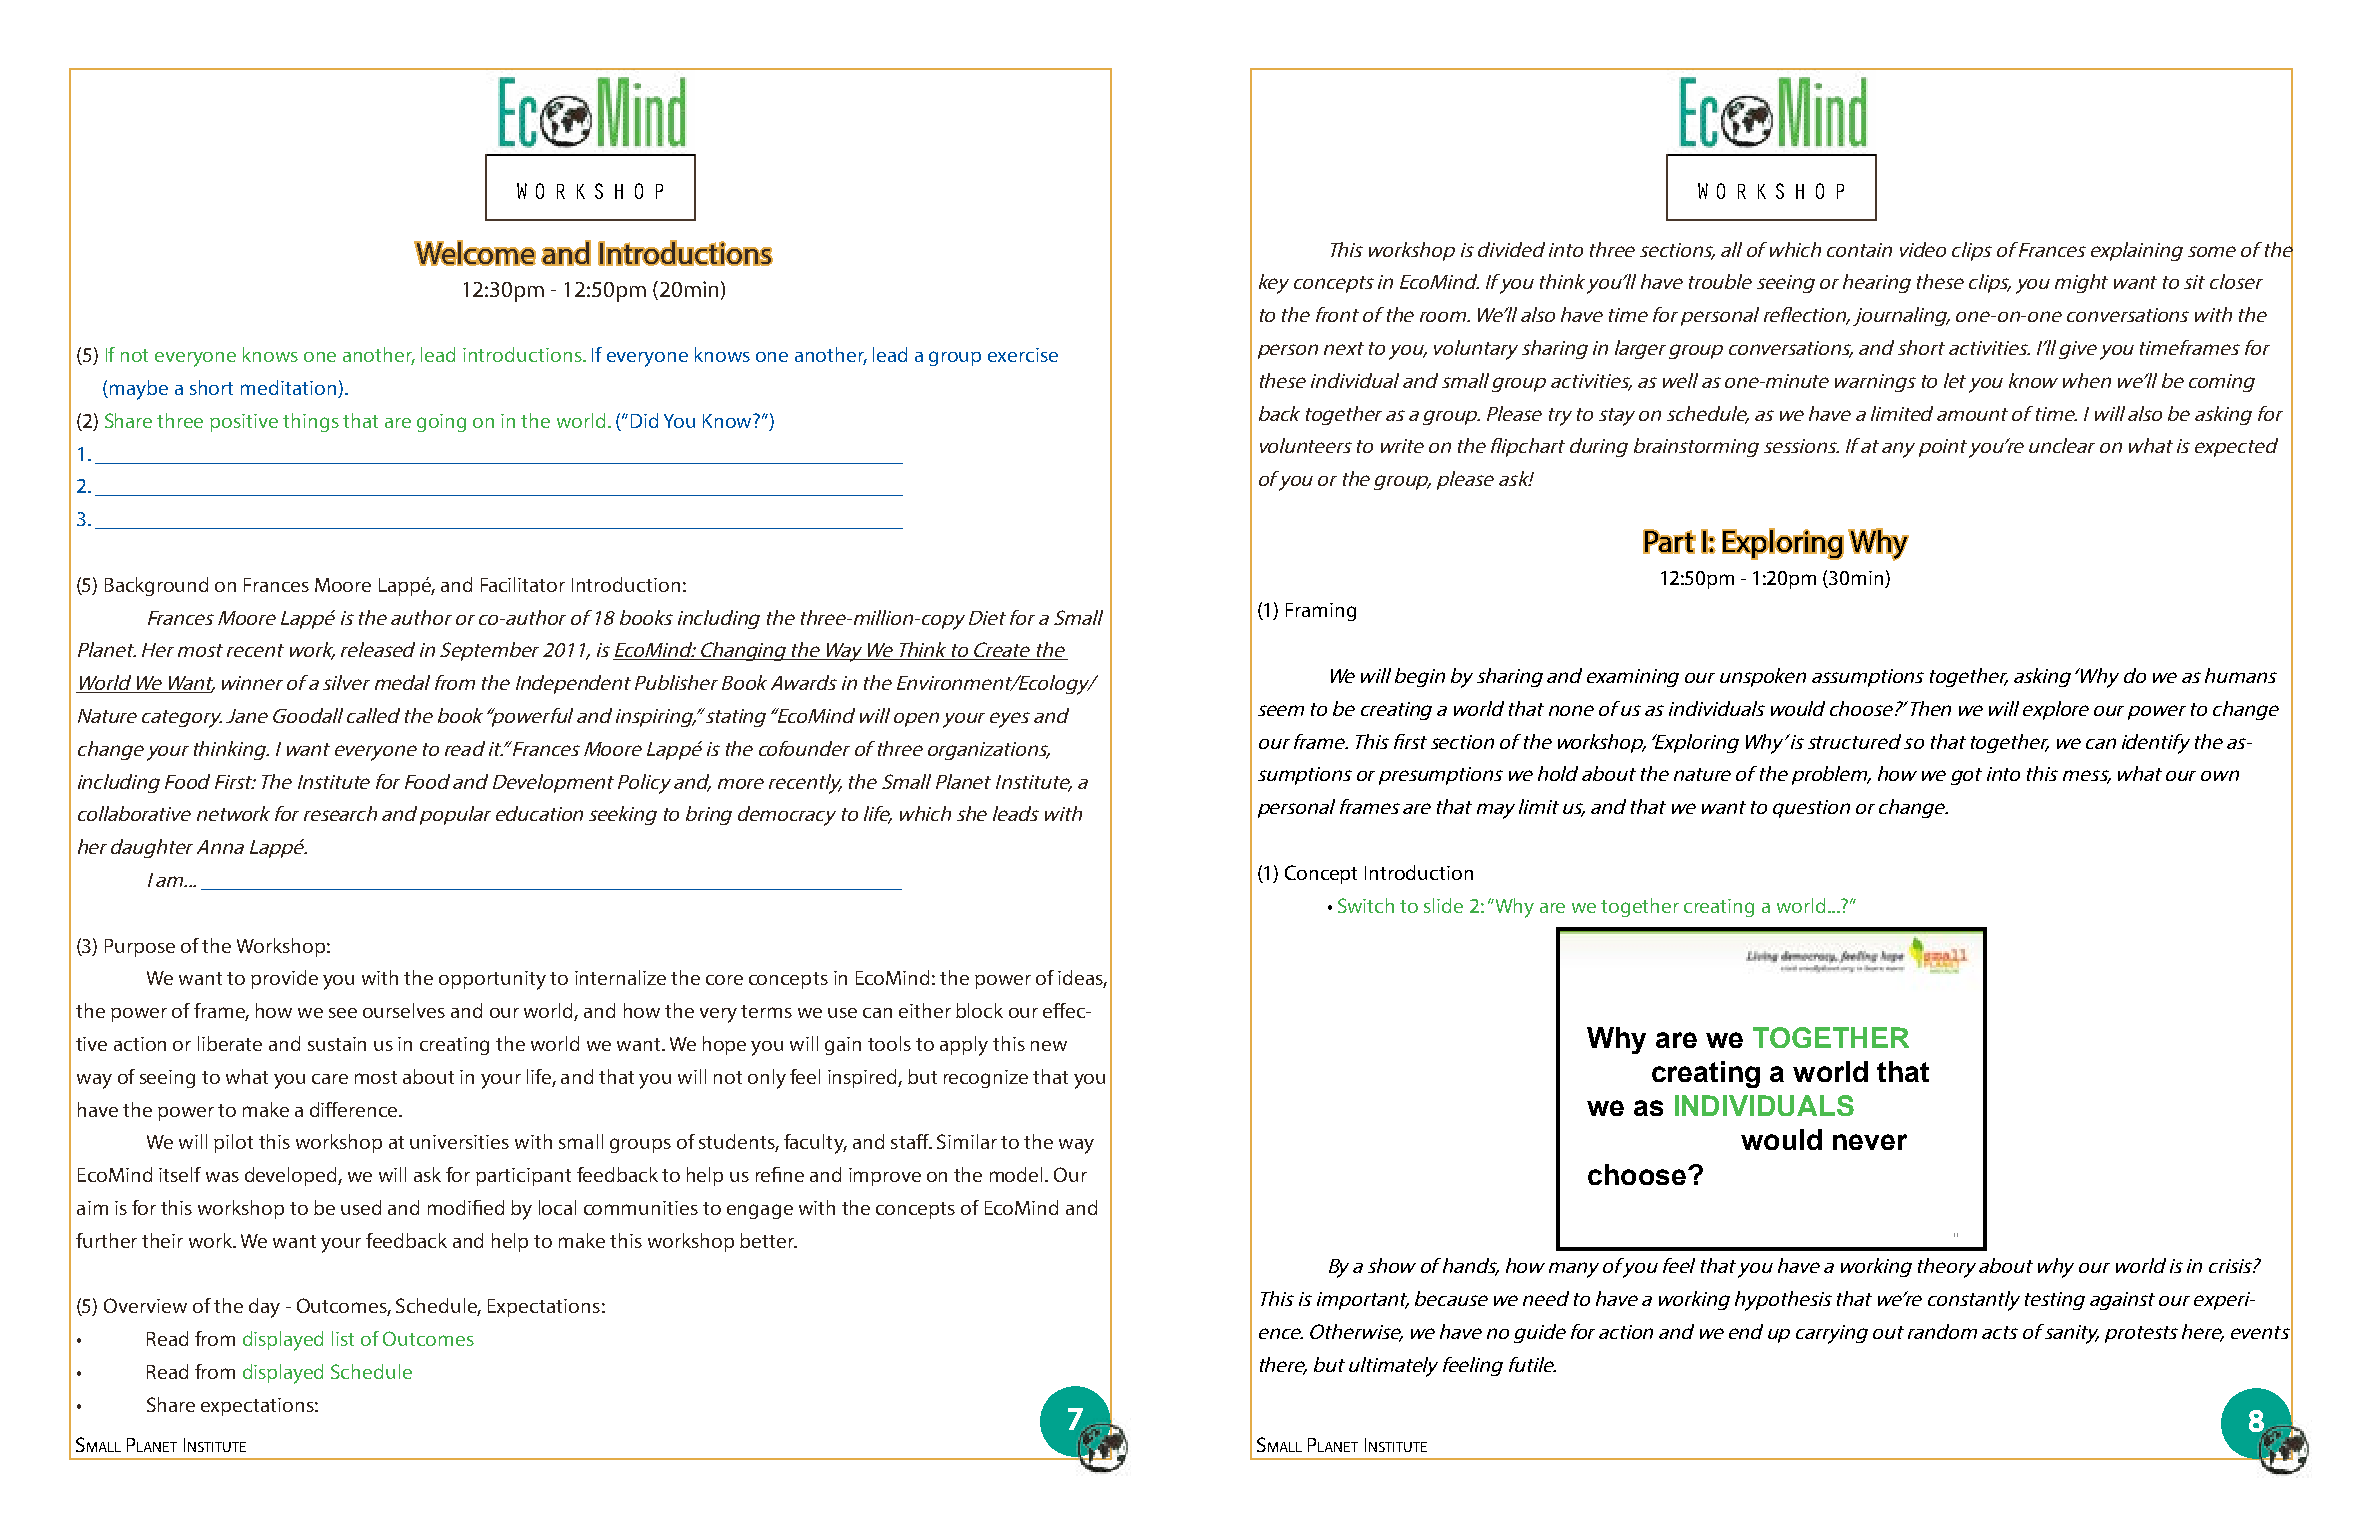 This screenshot has width=2362, height=1528. Describe the element at coordinates (475, 253) in the screenshot. I see `Welcome` at that location.
